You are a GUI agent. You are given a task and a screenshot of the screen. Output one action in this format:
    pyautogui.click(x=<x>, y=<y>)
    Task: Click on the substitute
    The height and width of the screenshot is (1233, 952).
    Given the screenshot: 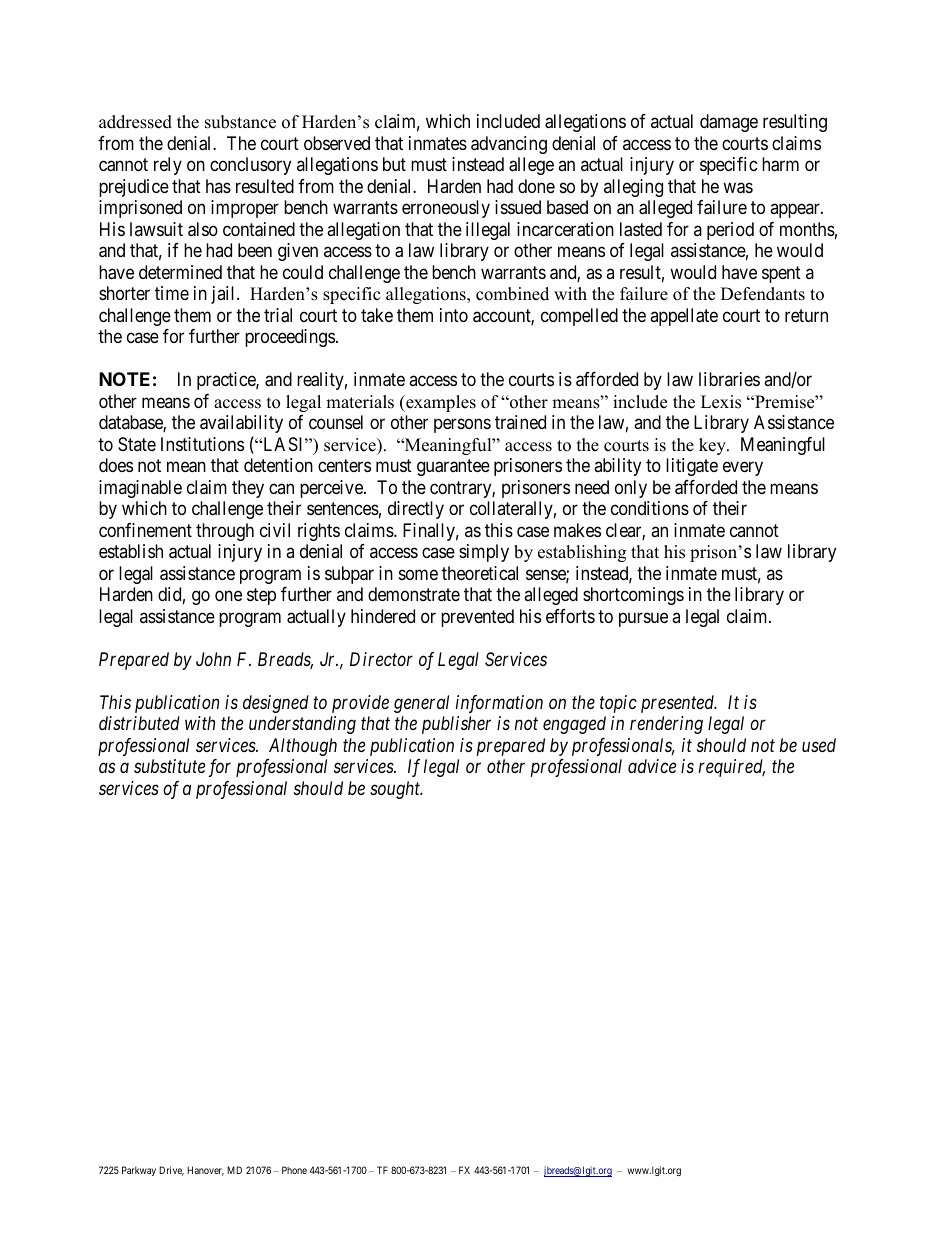 What is the action you would take?
    pyautogui.click(x=169, y=766)
